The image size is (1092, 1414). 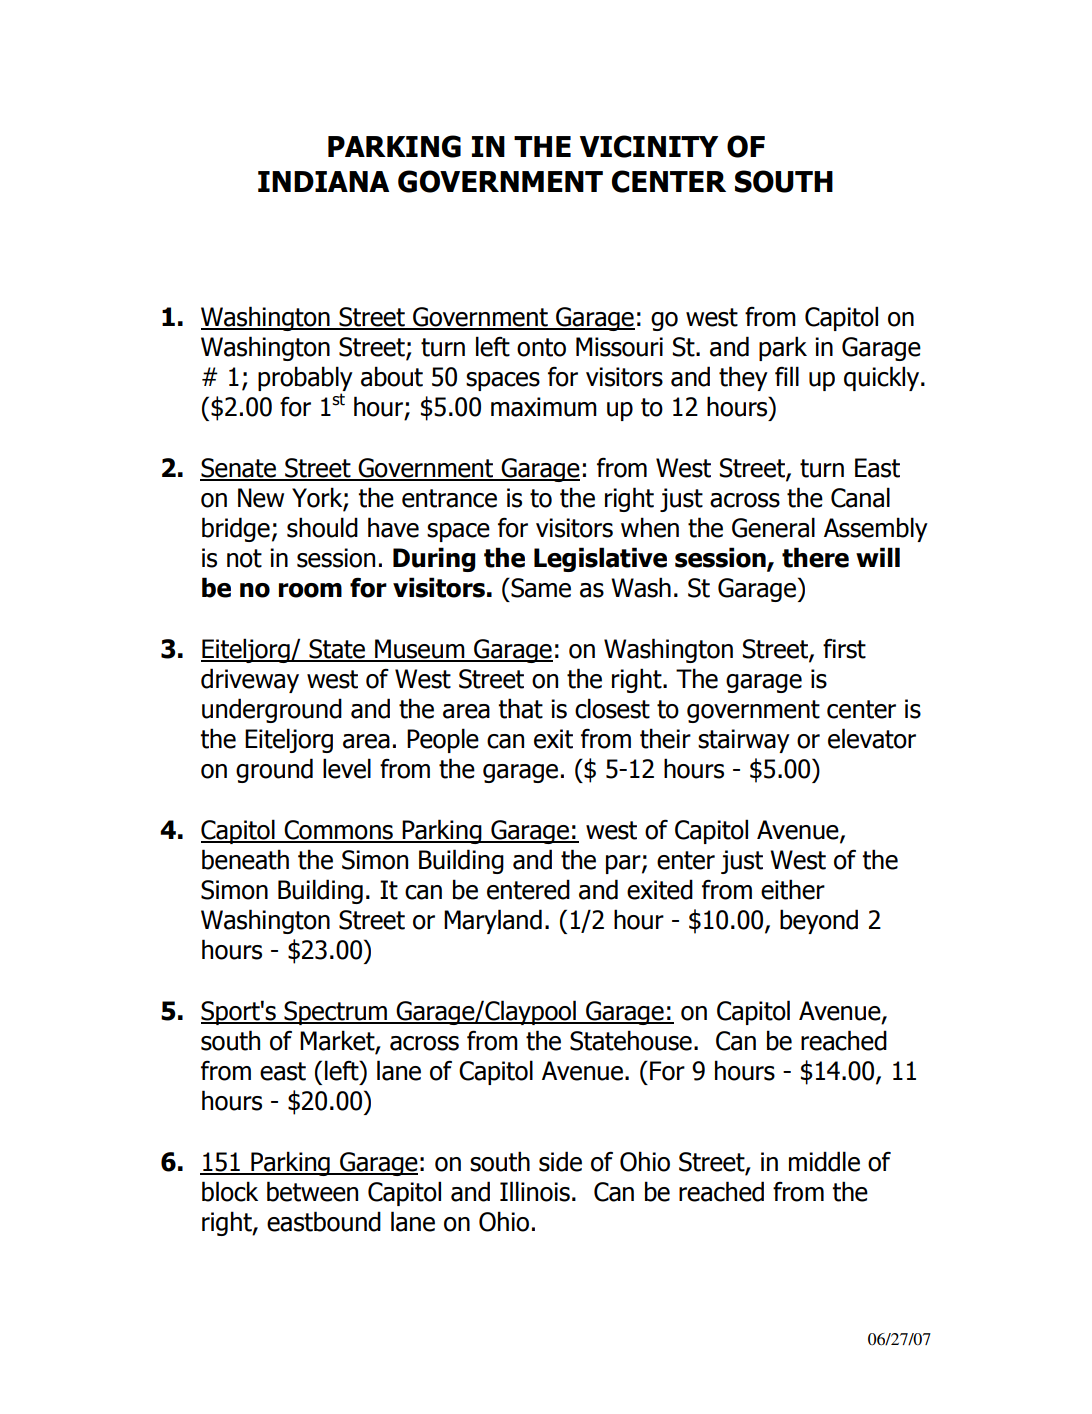 I want to click on beyond, so click(x=819, y=921).
